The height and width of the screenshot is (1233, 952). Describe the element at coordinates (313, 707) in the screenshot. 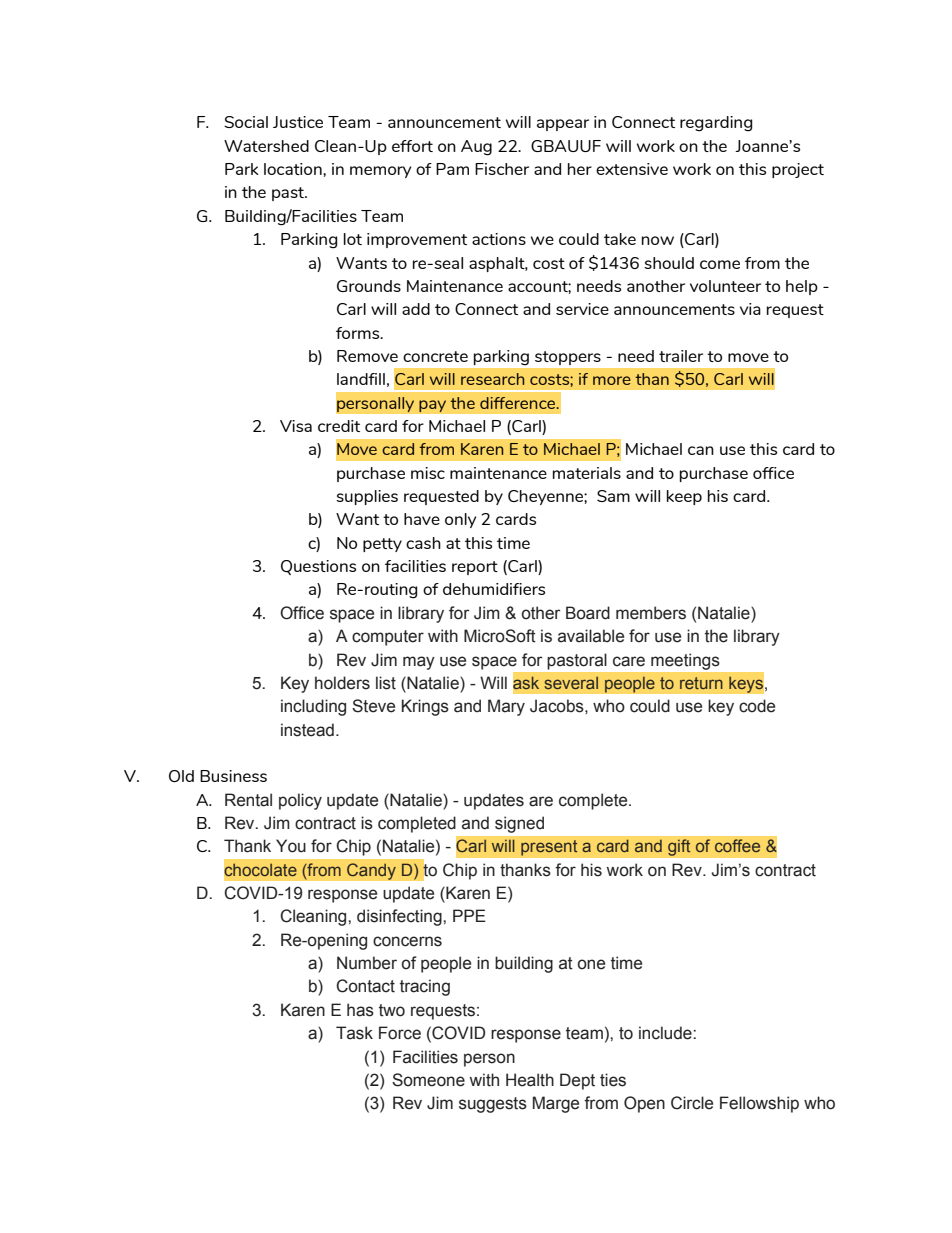

I see `including` at that location.
